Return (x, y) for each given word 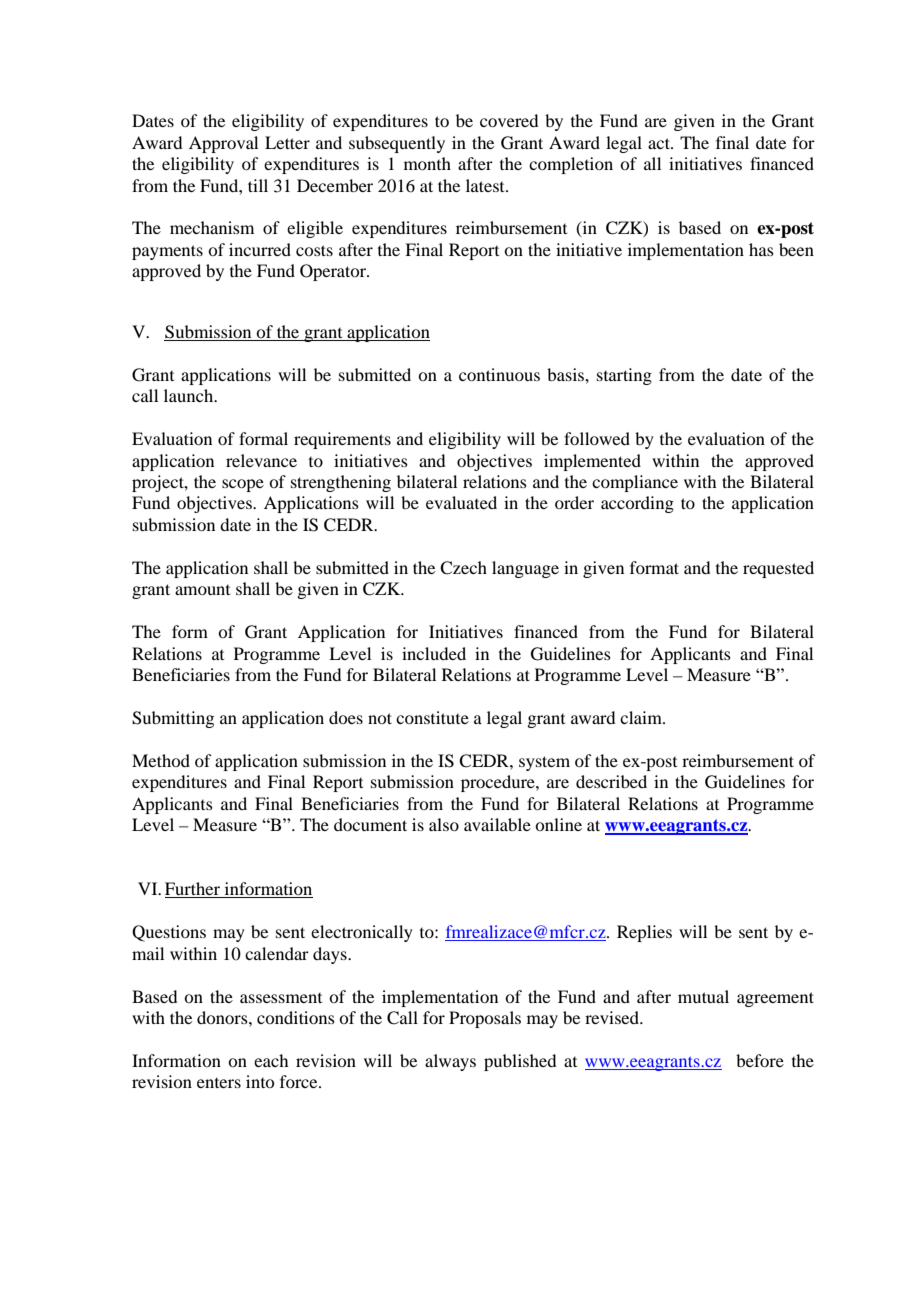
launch (190, 395)
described (611, 781)
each (271, 1060)
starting (624, 376)
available (497, 824)
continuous (499, 374)
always (450, 1062)
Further (193, 890)
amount (202, 590)
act (660, 143)
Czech (463, 568)
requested (778, 569)
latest (486, 185)
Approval (223, 144)
